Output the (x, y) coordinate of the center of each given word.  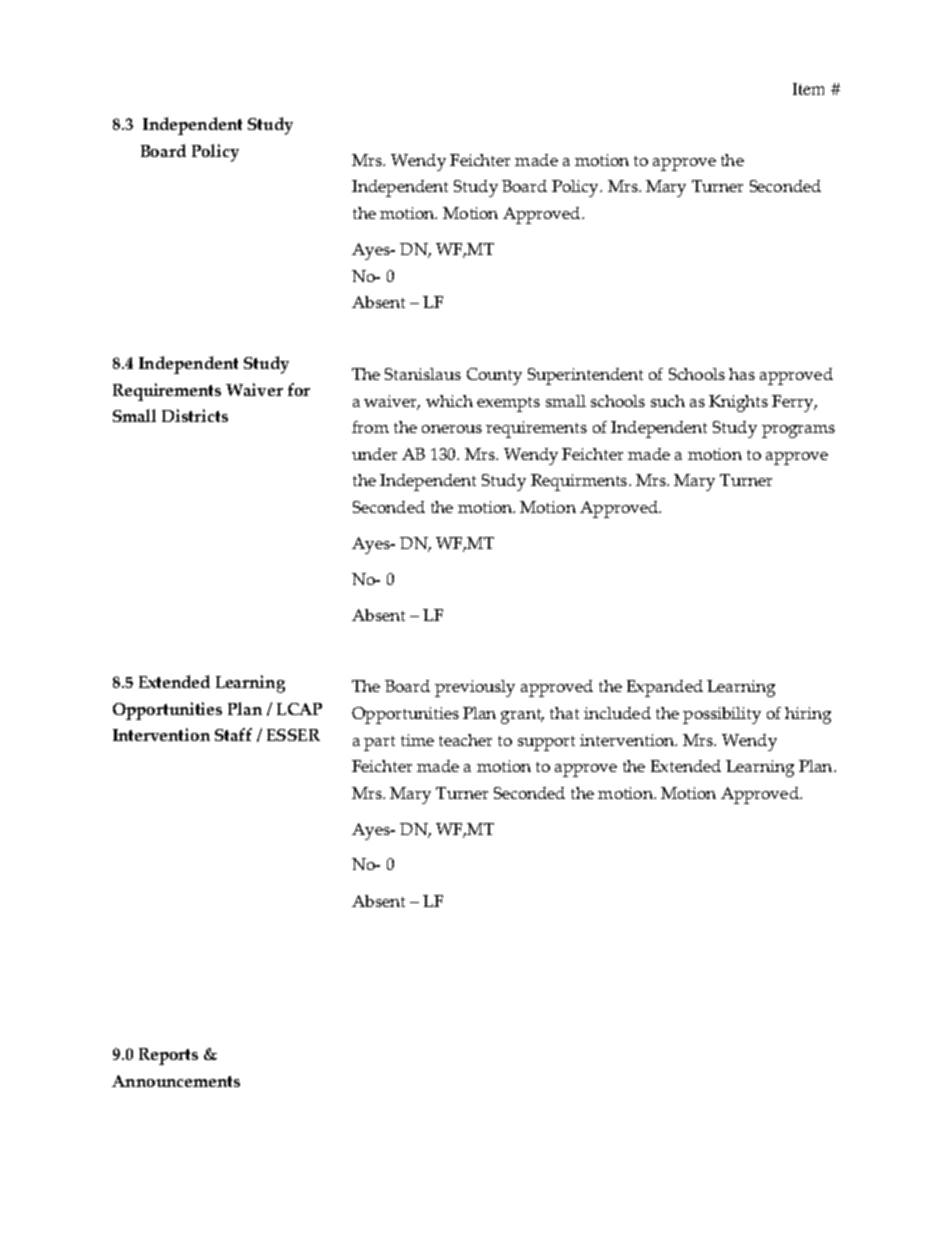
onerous (452, 429)
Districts (195, 415)
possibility (722, 715)
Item (808, 89)
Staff (233, 734)
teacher (465, 740)
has (742, 374)
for (299, 389)
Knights (738, 403)
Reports (168, 1056)
